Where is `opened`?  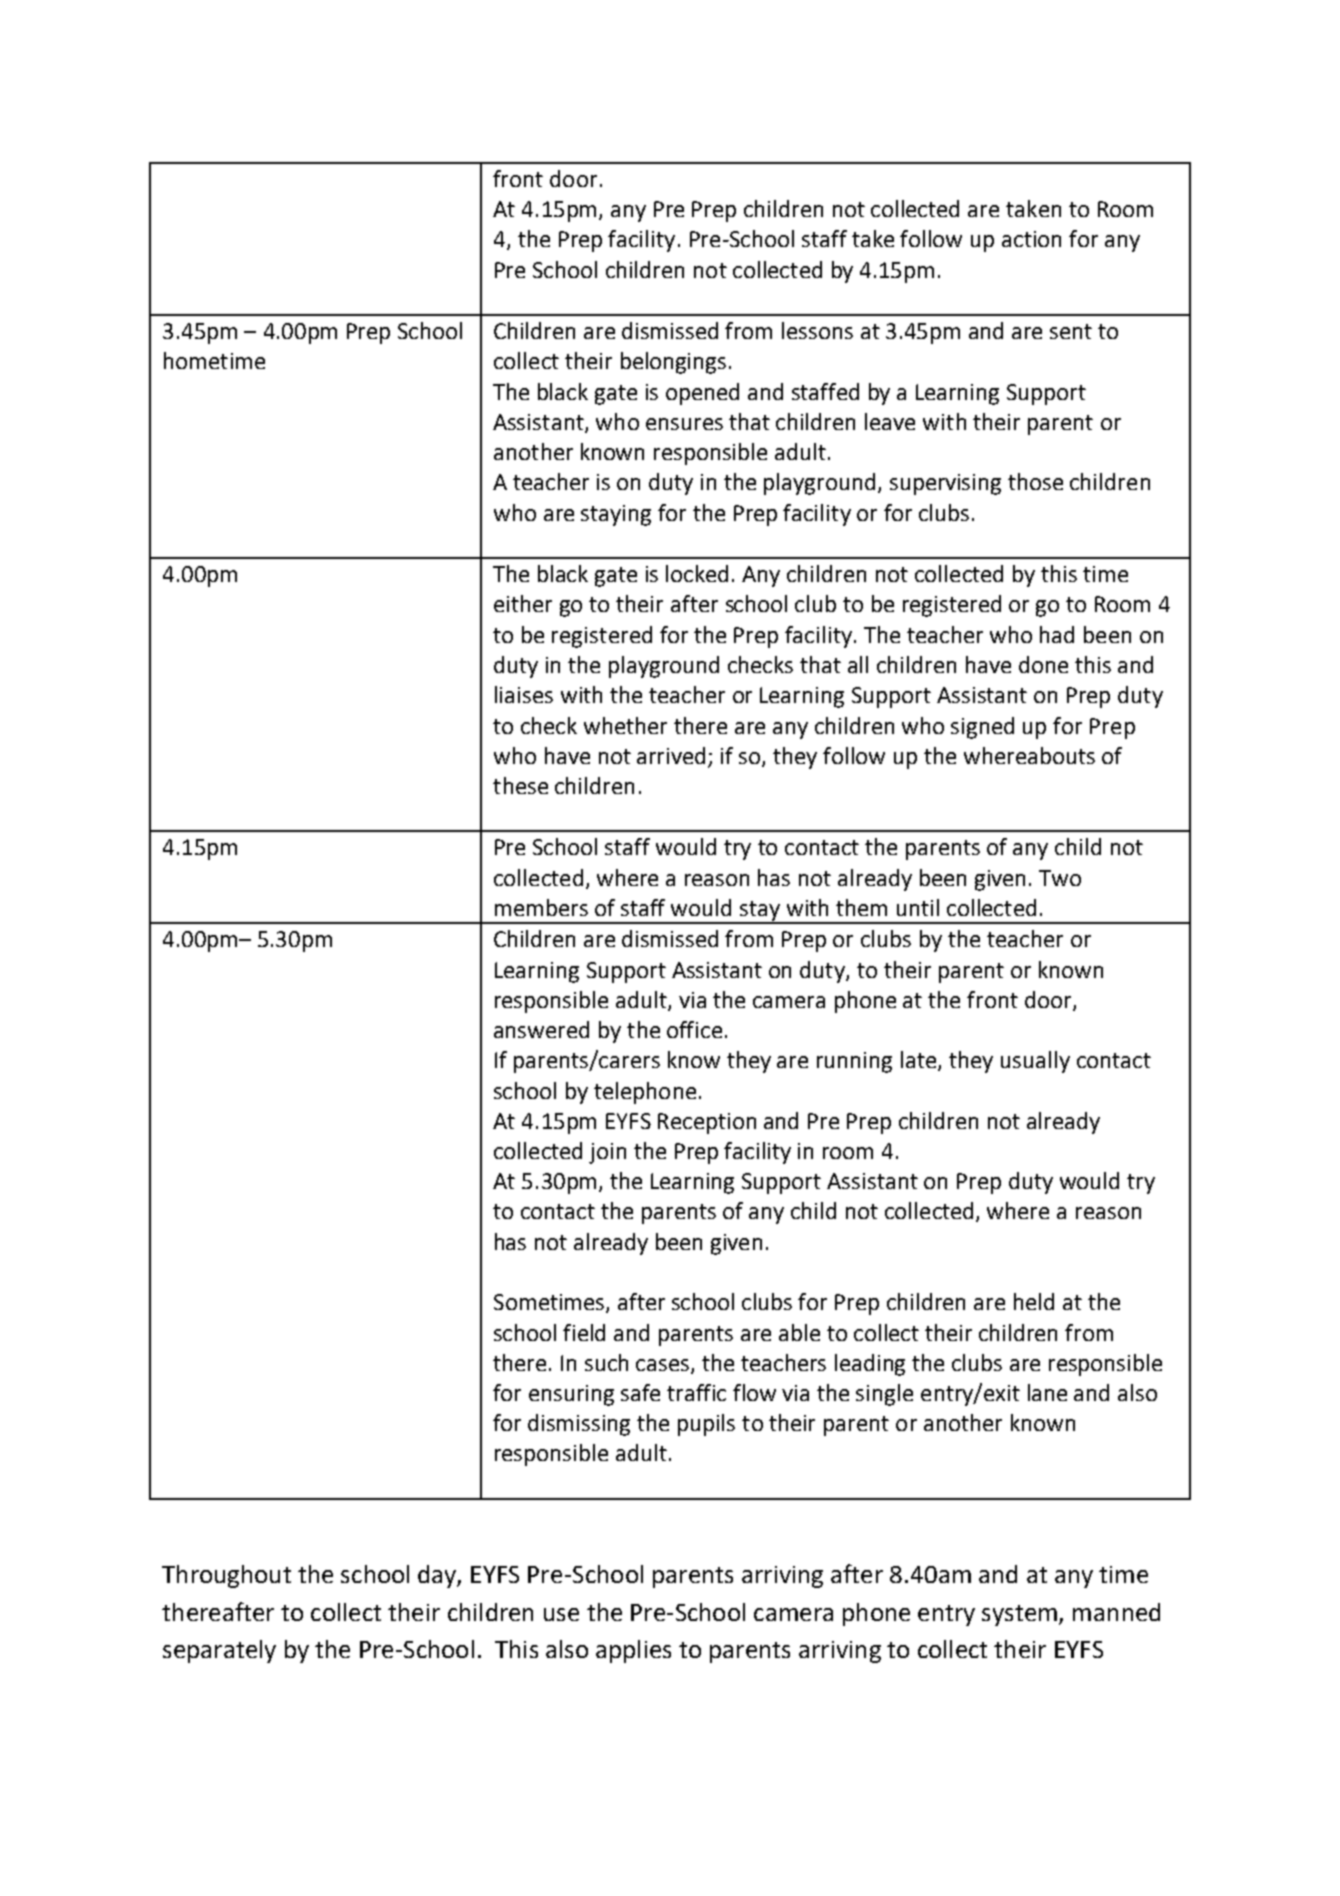 opened is located at coordinates (702, 394).
